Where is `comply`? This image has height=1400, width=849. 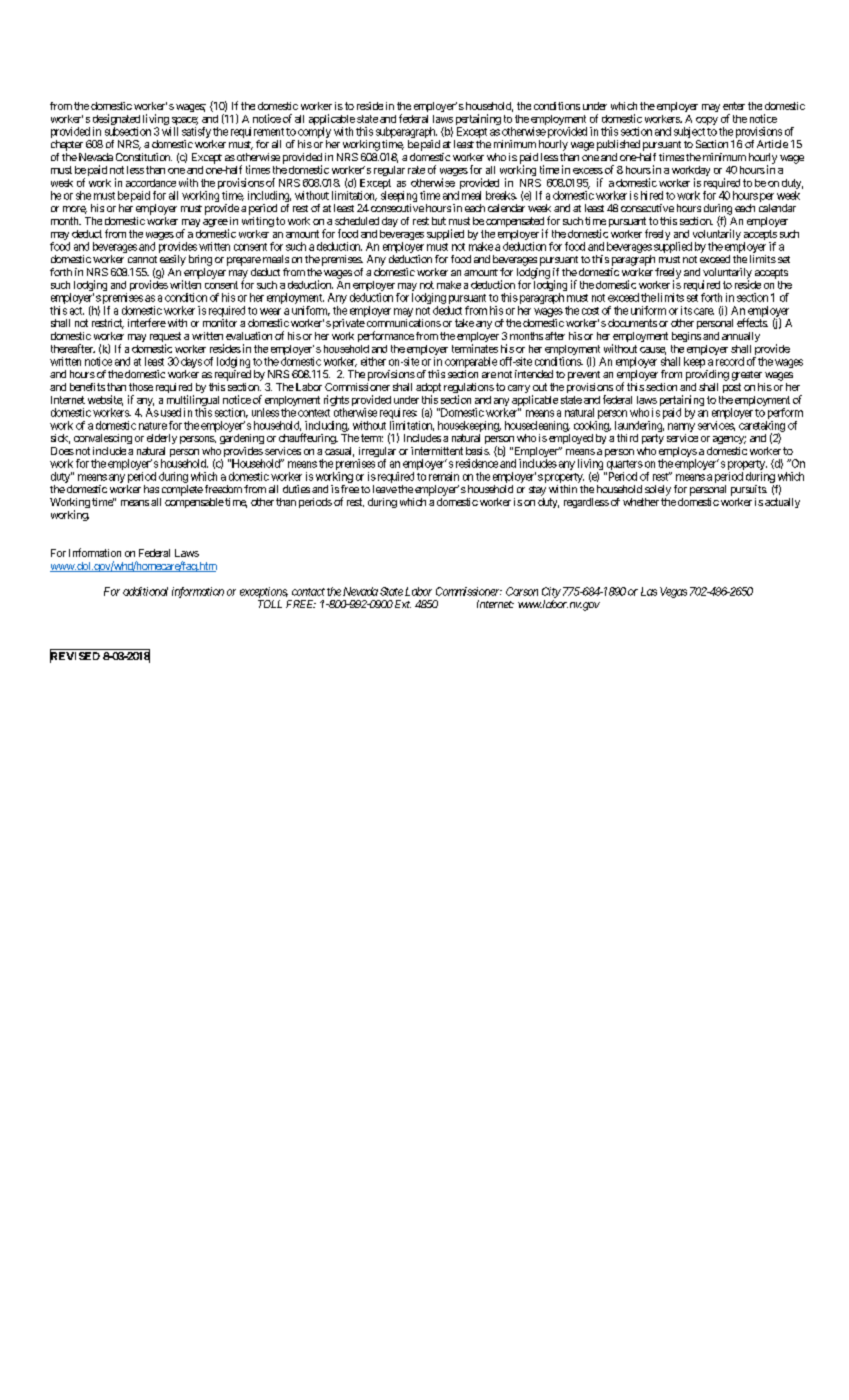
comply is located at coordinates (314, 132).
